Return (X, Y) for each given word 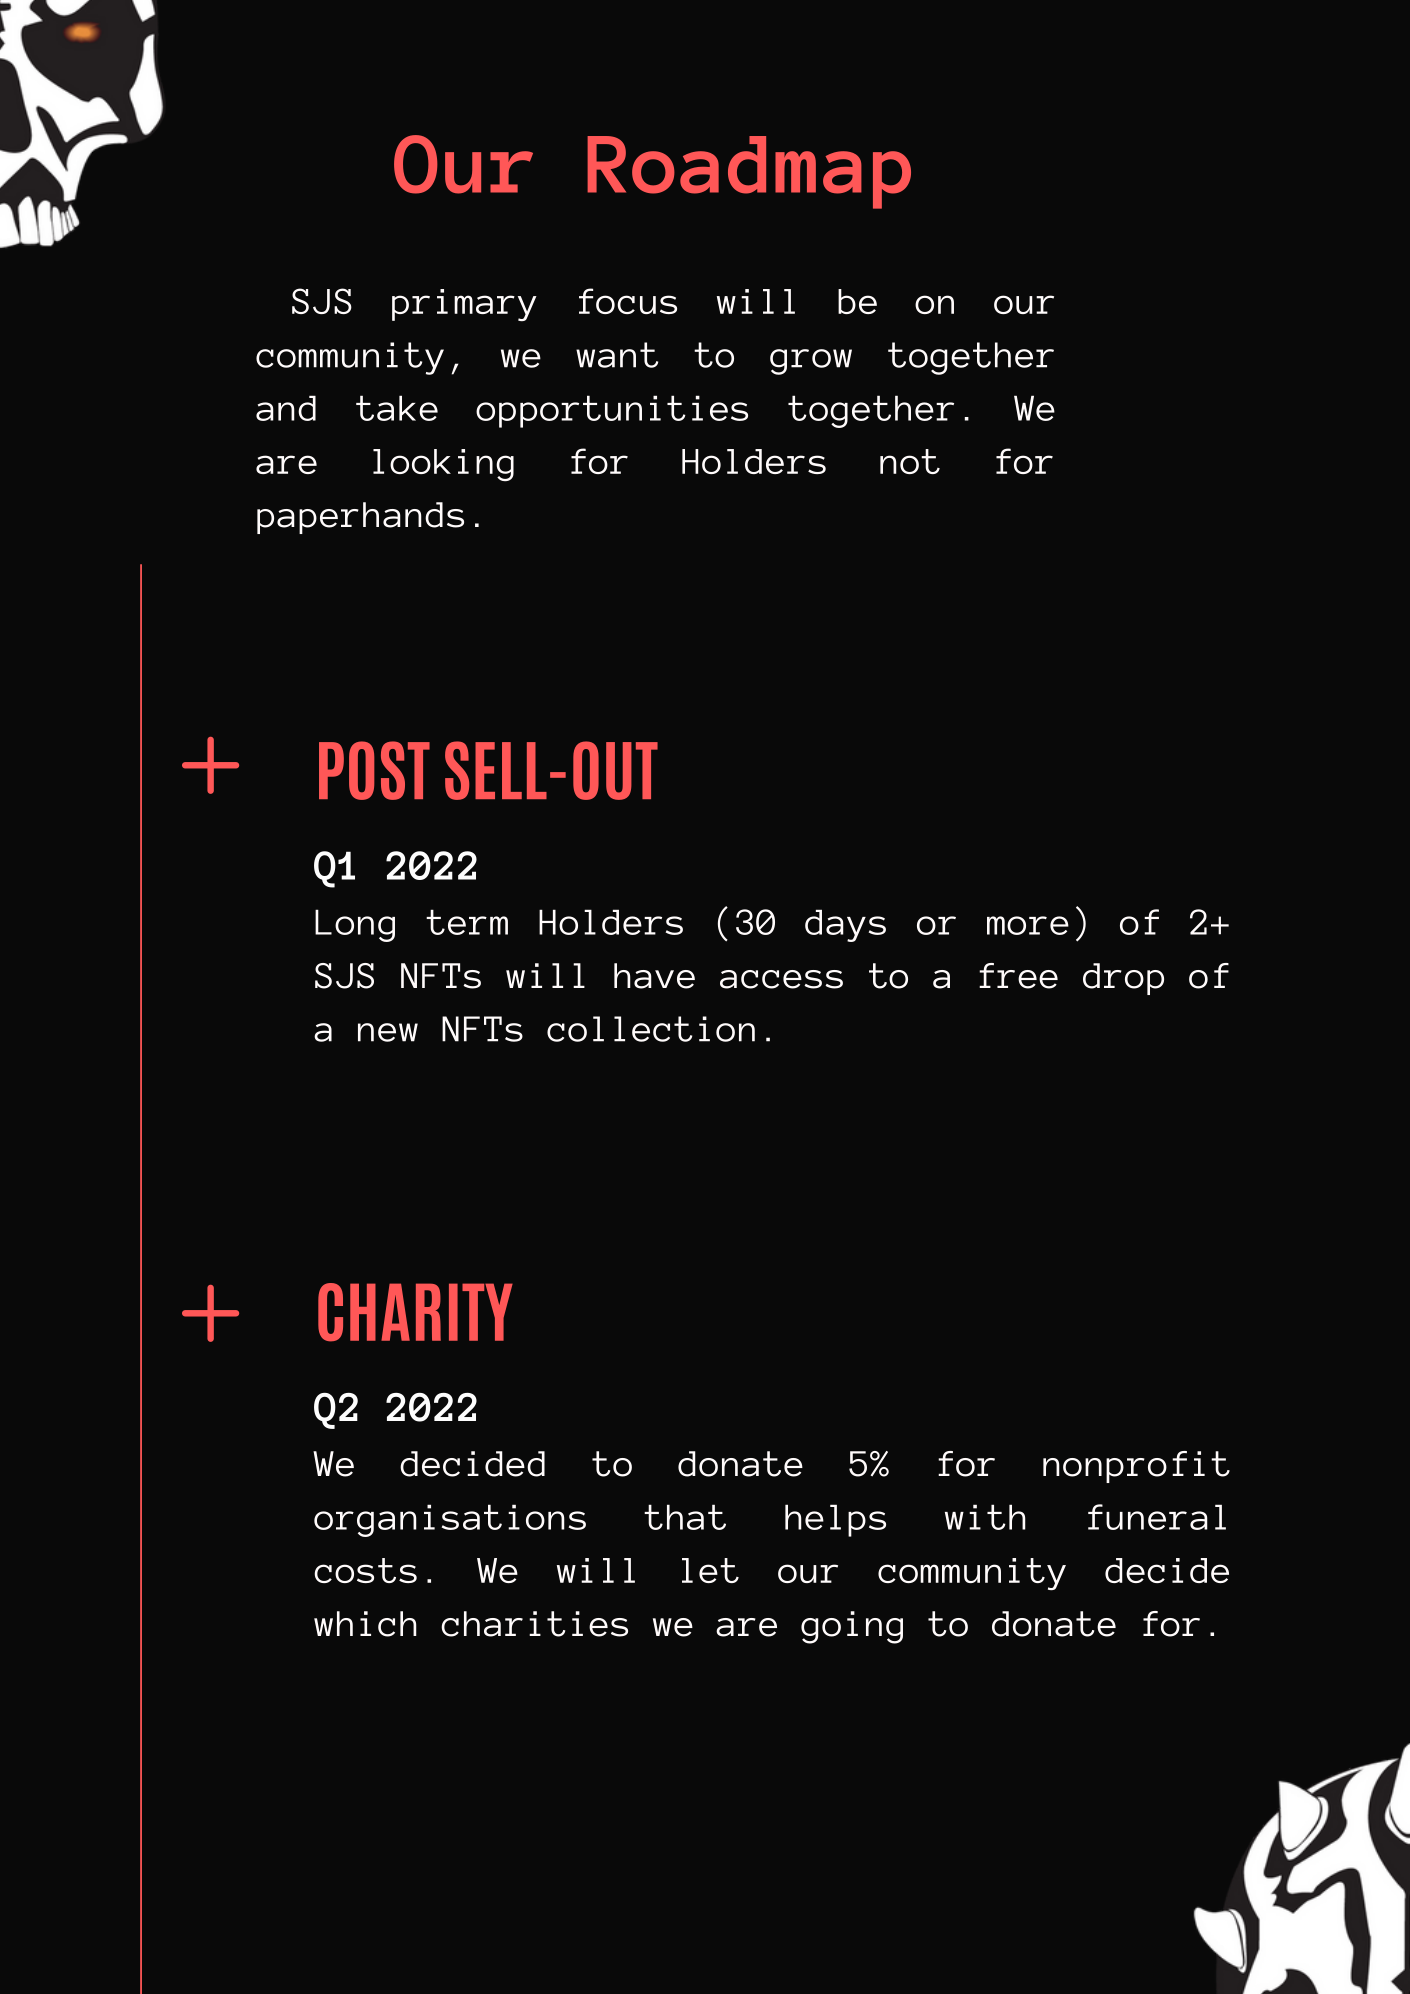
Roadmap (749, 172)
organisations (450, 1520)
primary (464, 305)
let (710, 1570)
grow (811, 362)
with (985, 1517)
